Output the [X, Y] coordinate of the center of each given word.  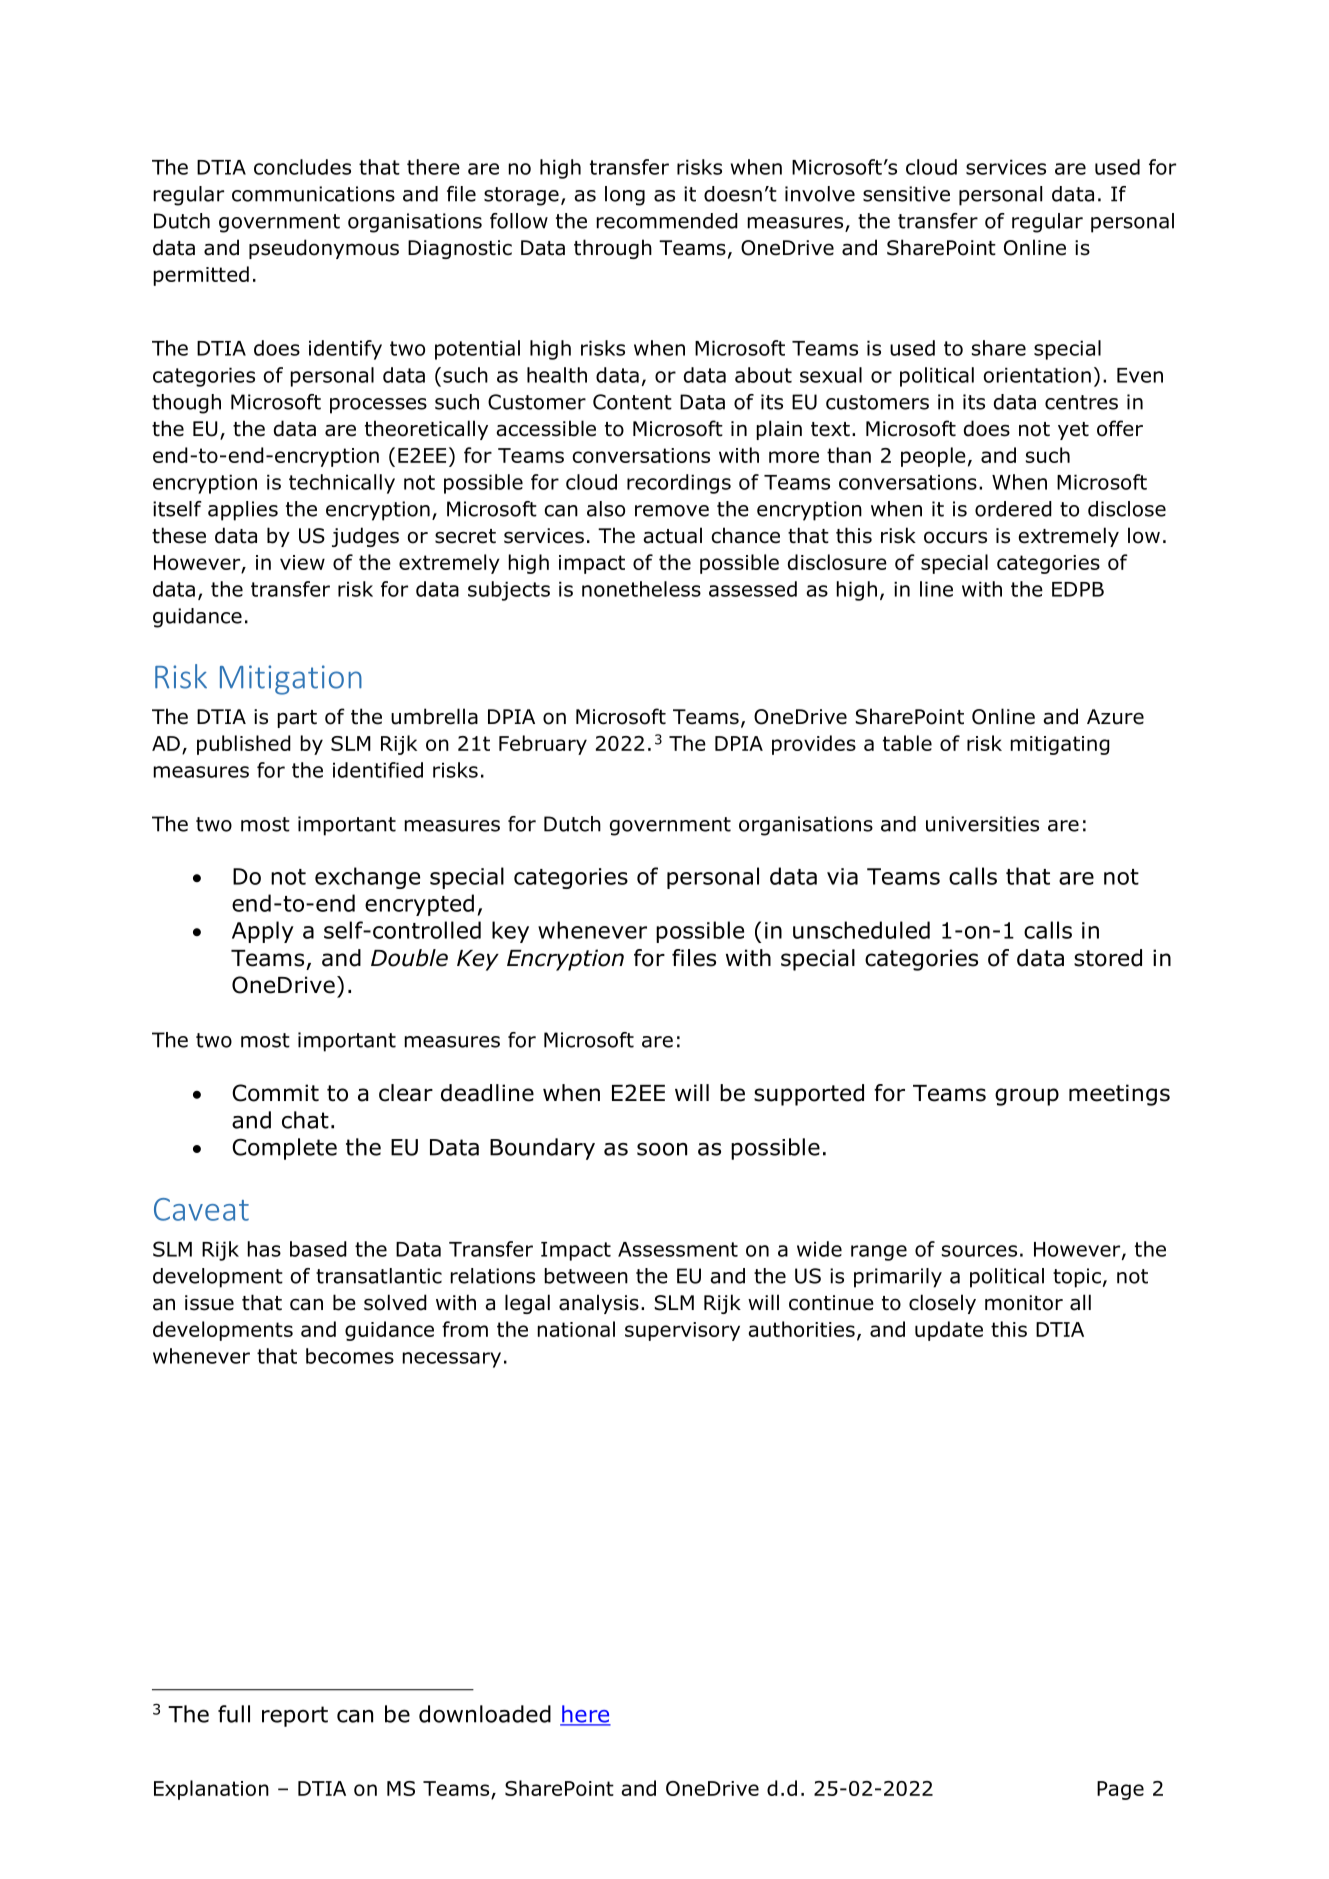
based [318, 1249]
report [295, 1716]
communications [313, 194]
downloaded [485, 1714]
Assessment [678, 1249]
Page [1120, 1790]
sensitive [906, 194]
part [297, 719]
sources [979, 1251]
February [543, 745]
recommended [667, 221]
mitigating [1060, 745]
